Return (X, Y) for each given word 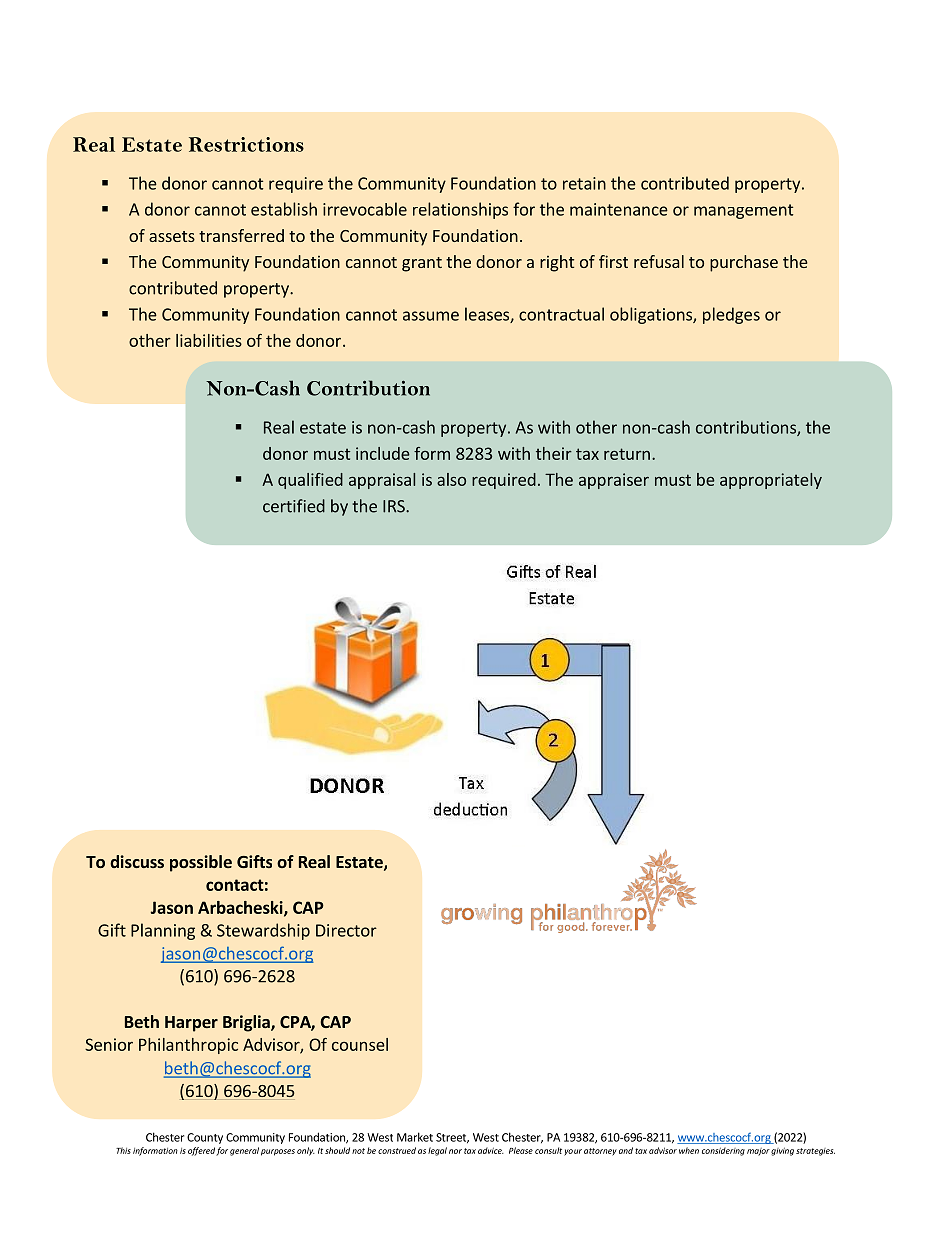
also (451, 479)
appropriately (771, 481)
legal (437, 1151)
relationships (460, 210)
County (205, 1138)
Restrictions (246, 144)
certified (294, 506)
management (743, 211)
